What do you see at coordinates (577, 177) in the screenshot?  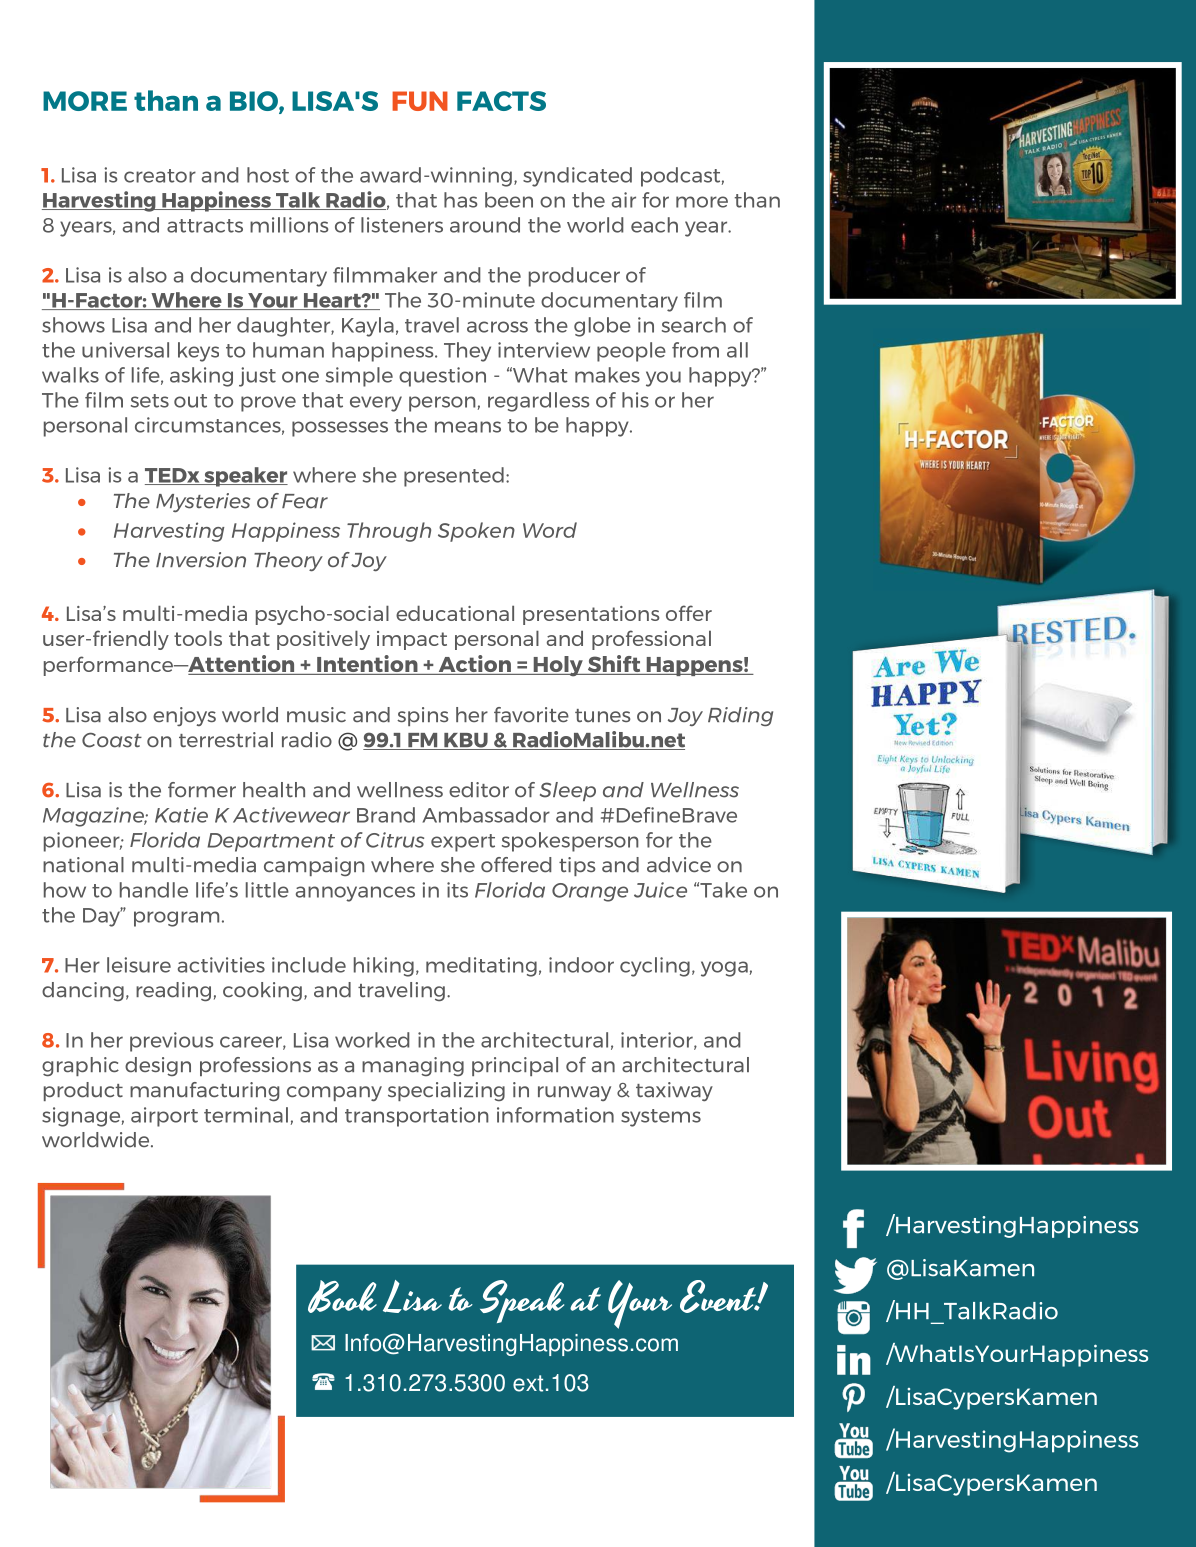 I see `syndicated` at bounding box center [577, 177].
